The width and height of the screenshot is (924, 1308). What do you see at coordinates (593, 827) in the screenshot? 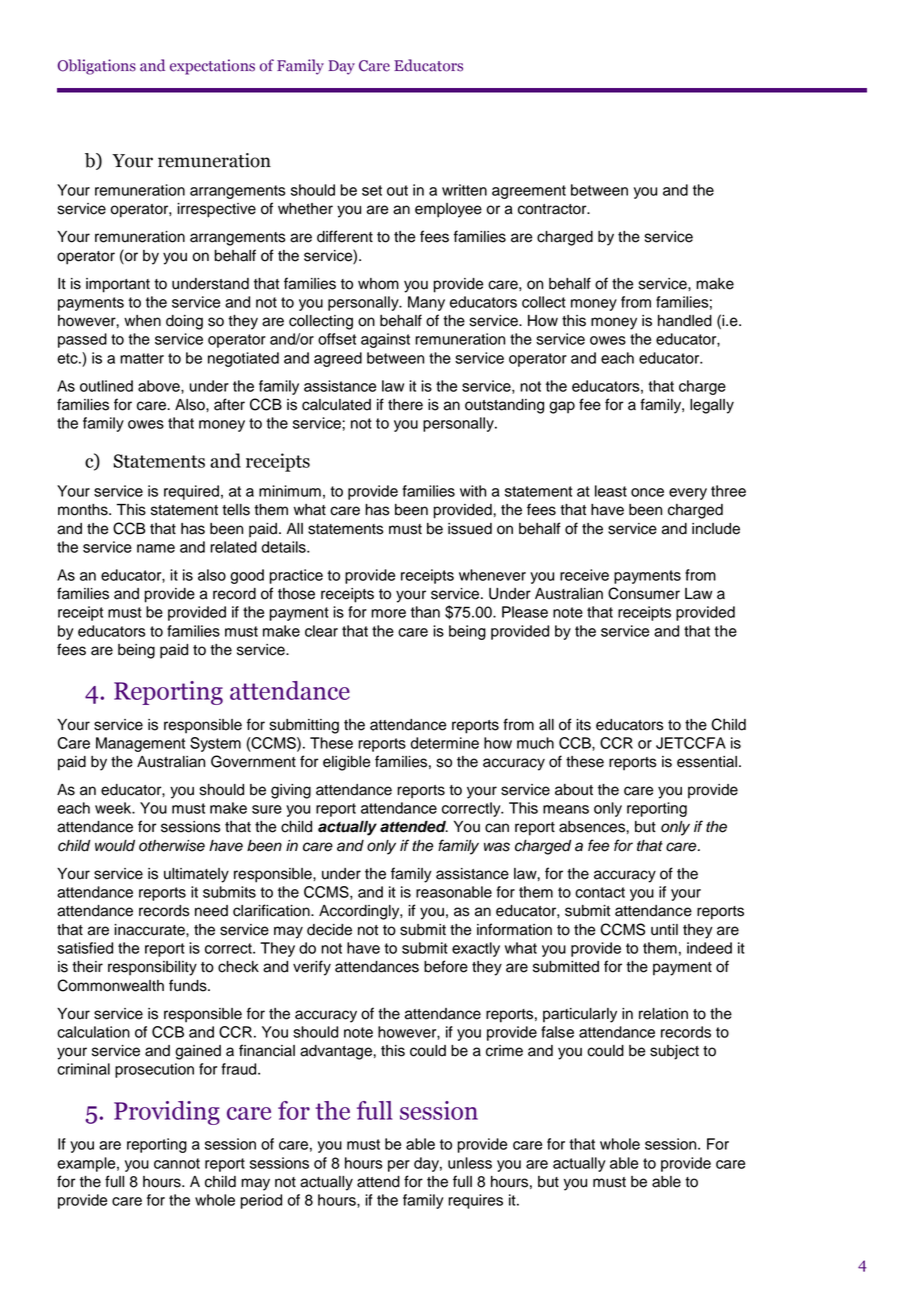
I see `absences` at bounding box center [593, 827].
